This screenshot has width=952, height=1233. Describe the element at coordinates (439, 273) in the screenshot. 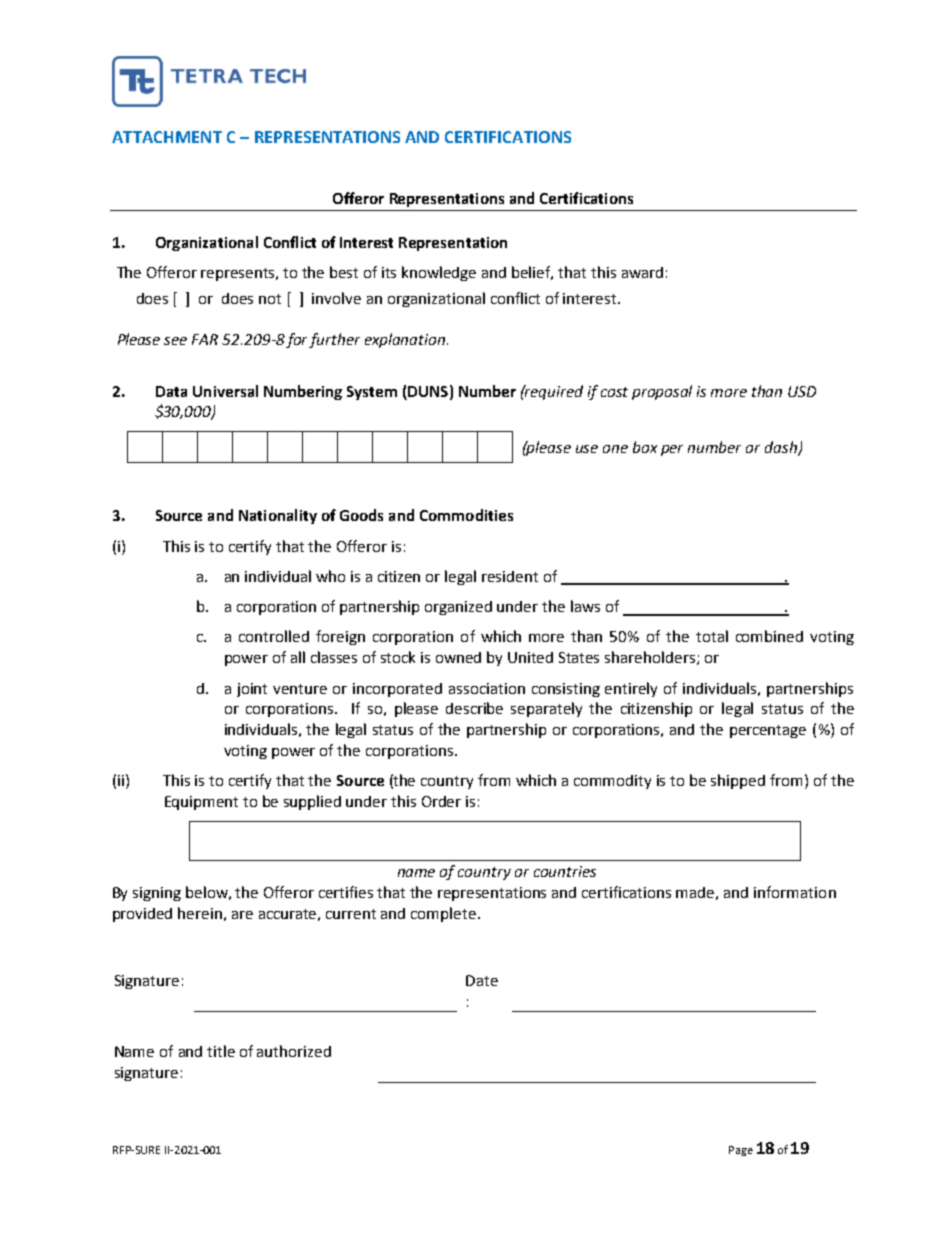

I see `knowledge` at that location.
